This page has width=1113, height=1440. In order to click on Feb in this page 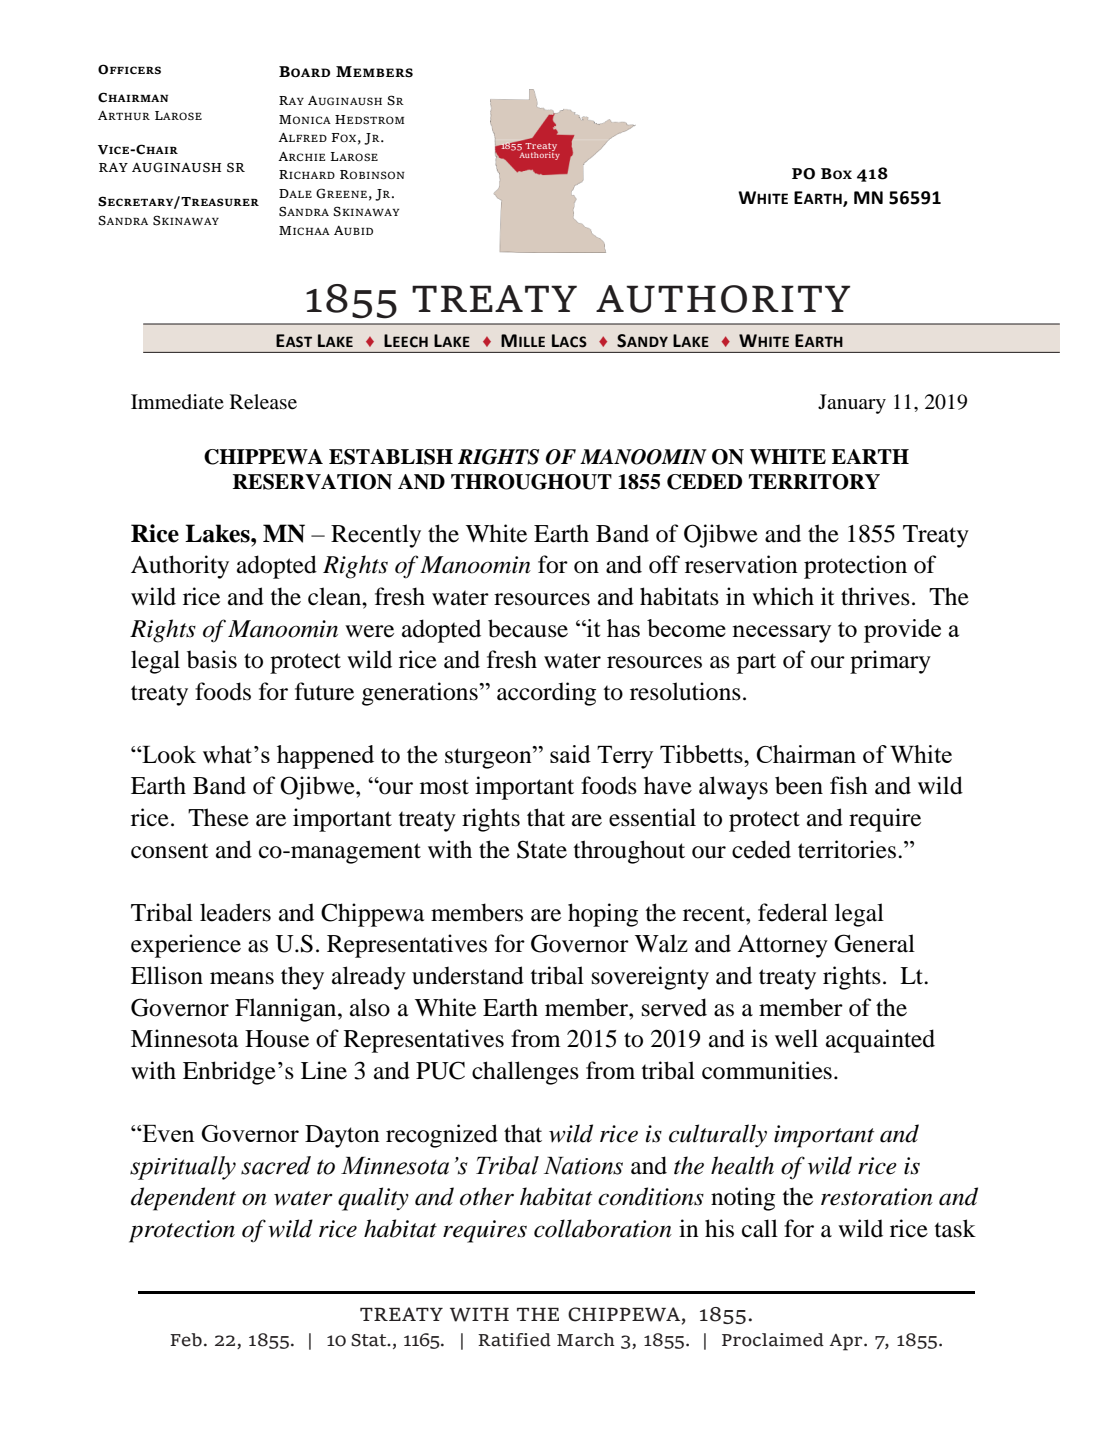, I will do `click(186, 1340)`.
